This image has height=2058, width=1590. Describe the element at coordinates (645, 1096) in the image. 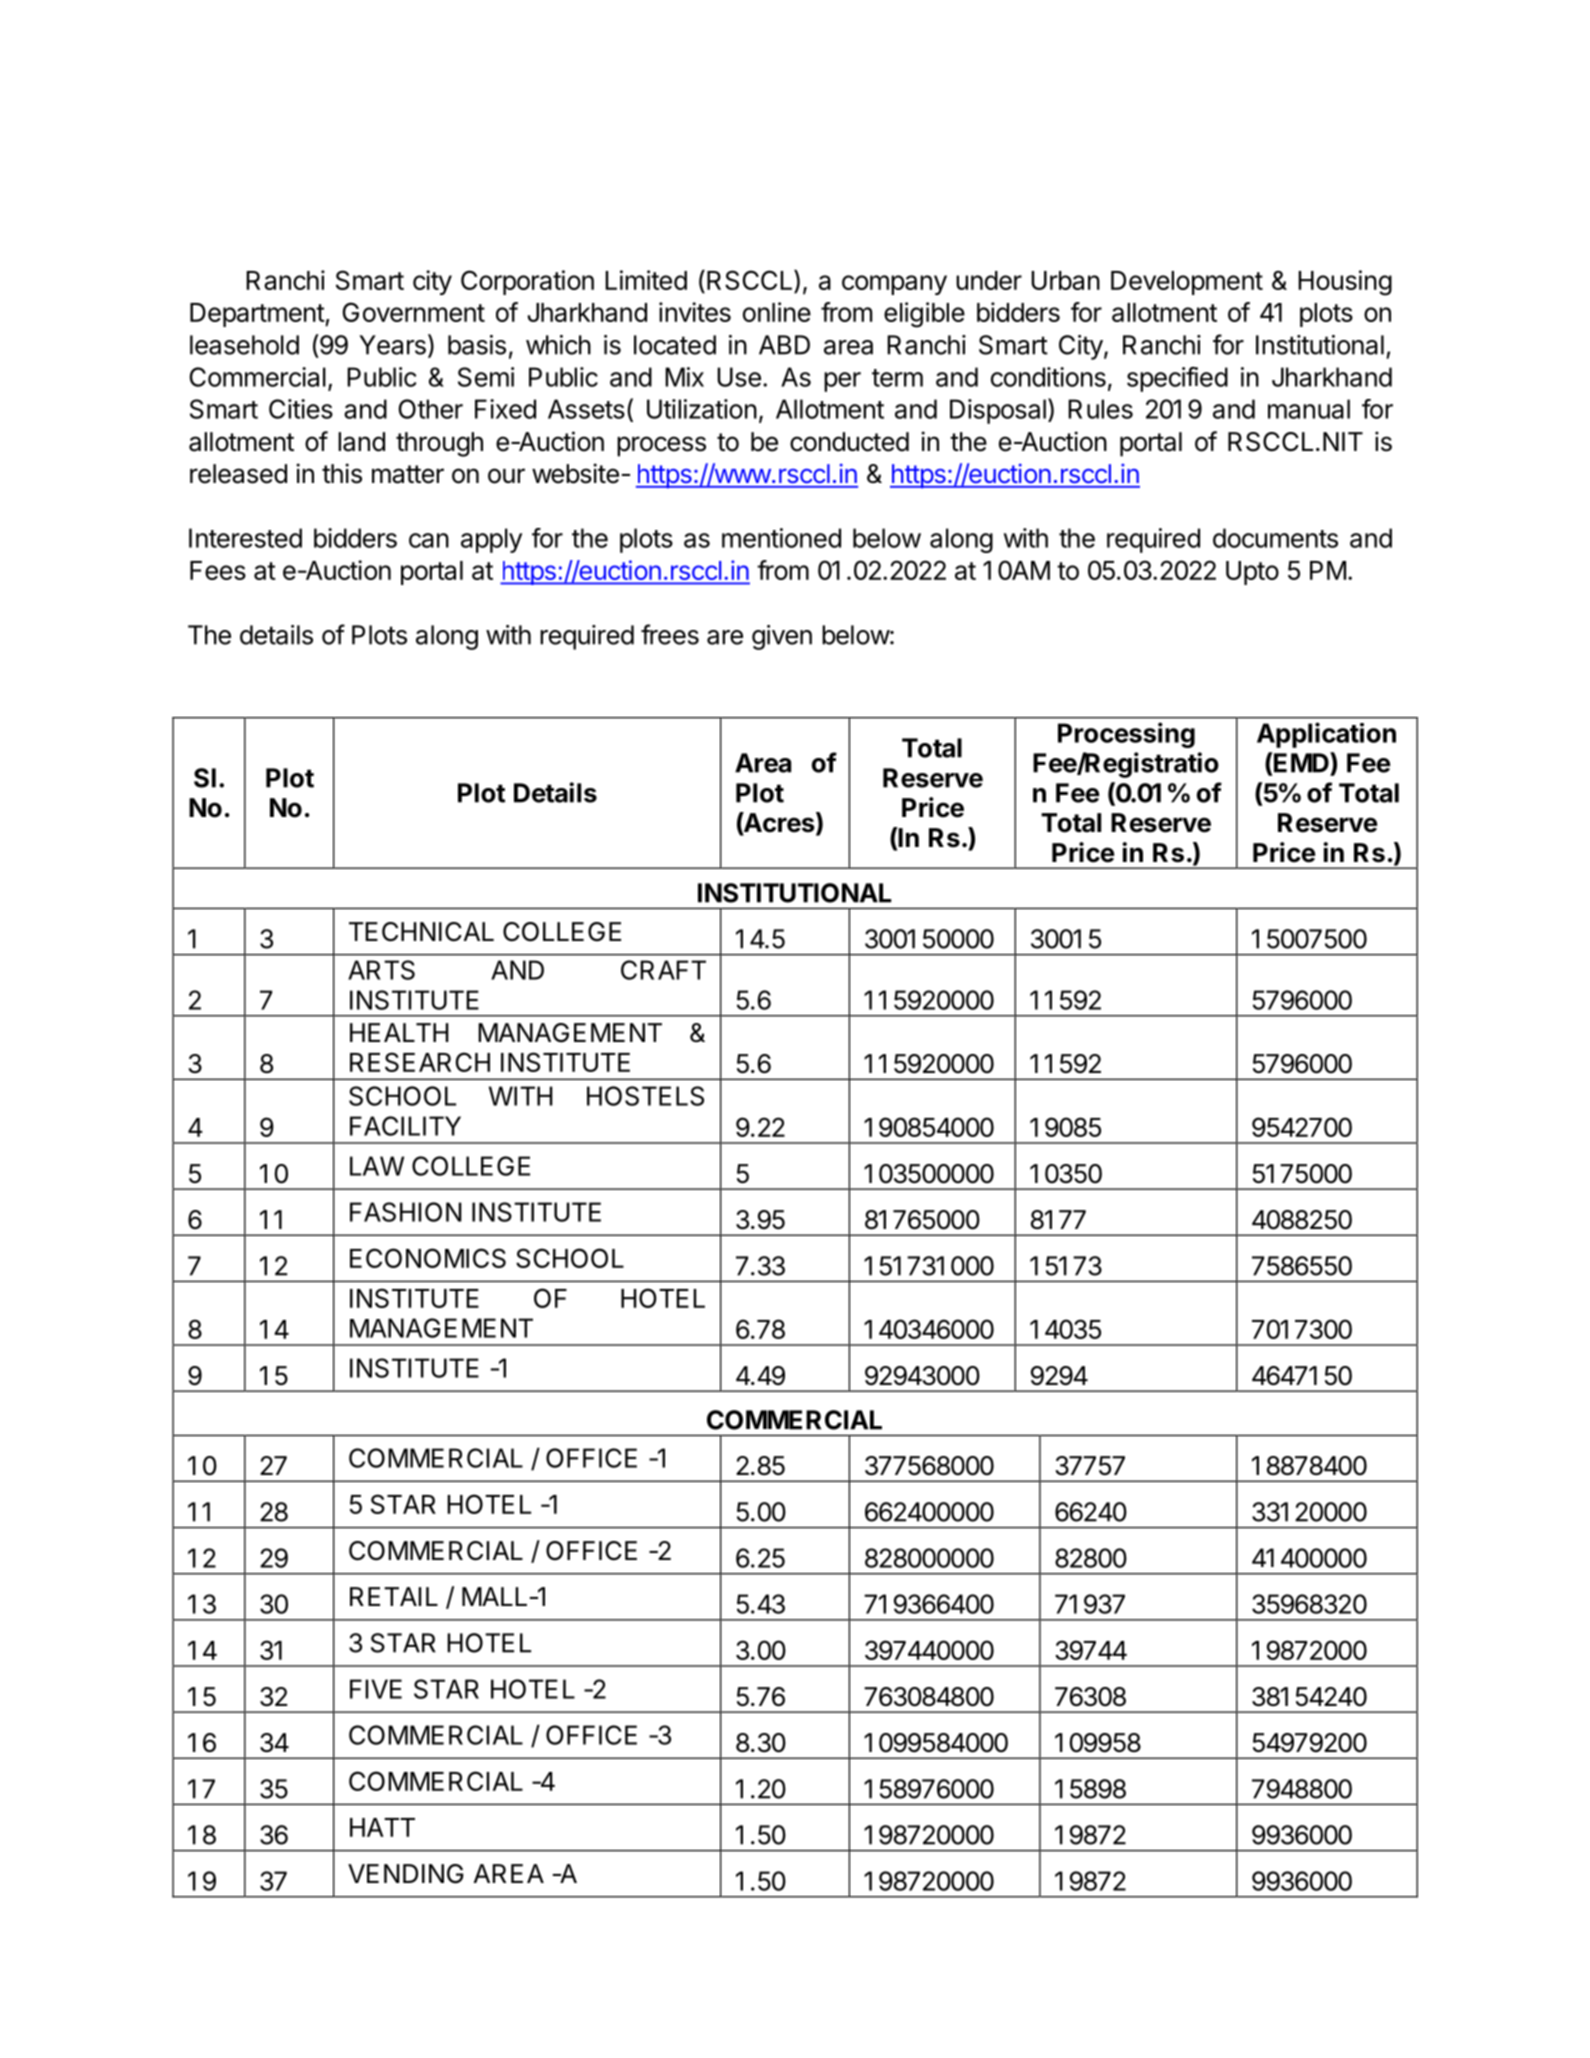

I see `HOSTELS` at that location.
